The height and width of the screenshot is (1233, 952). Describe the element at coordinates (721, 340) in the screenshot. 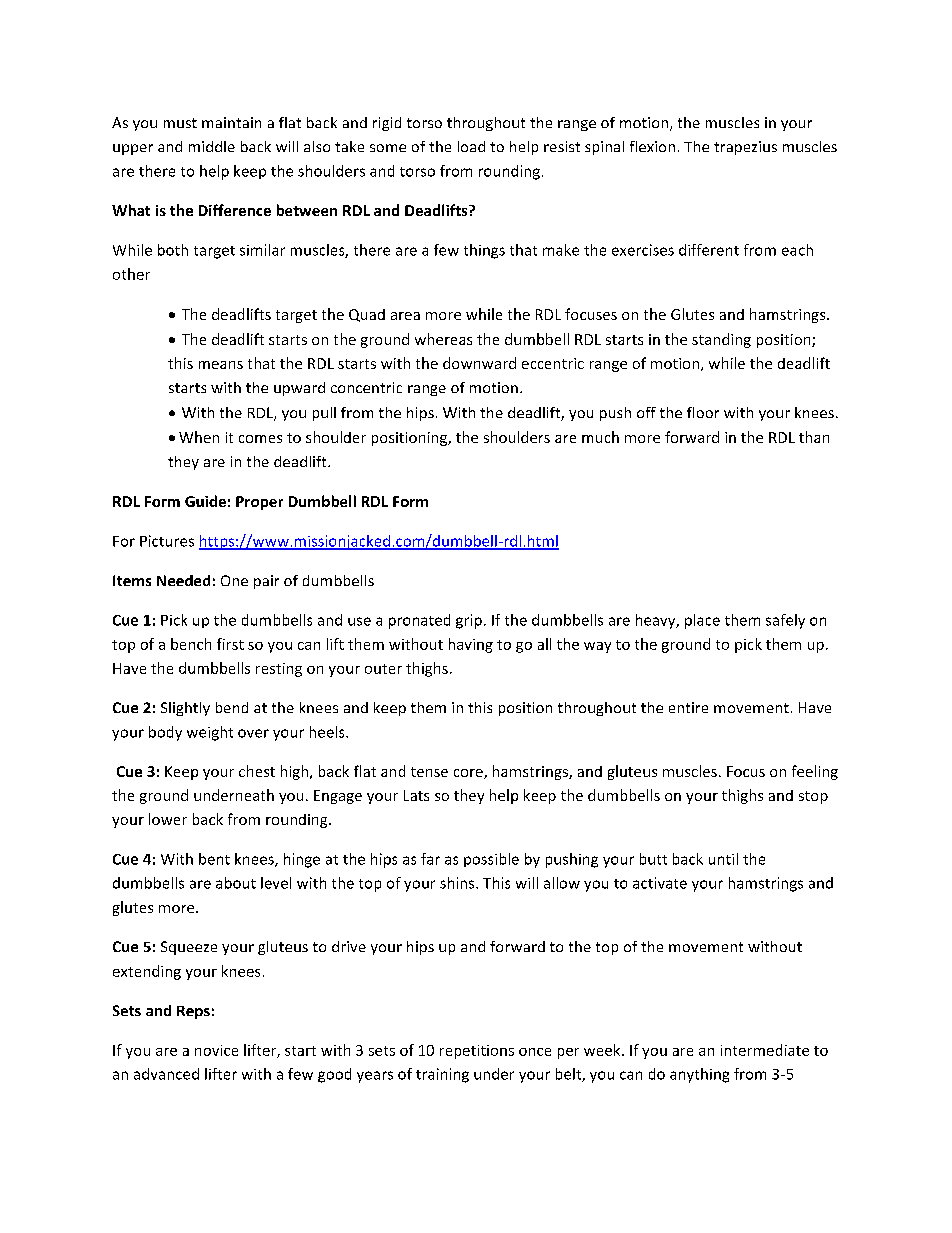

I see `standing` at that location.
